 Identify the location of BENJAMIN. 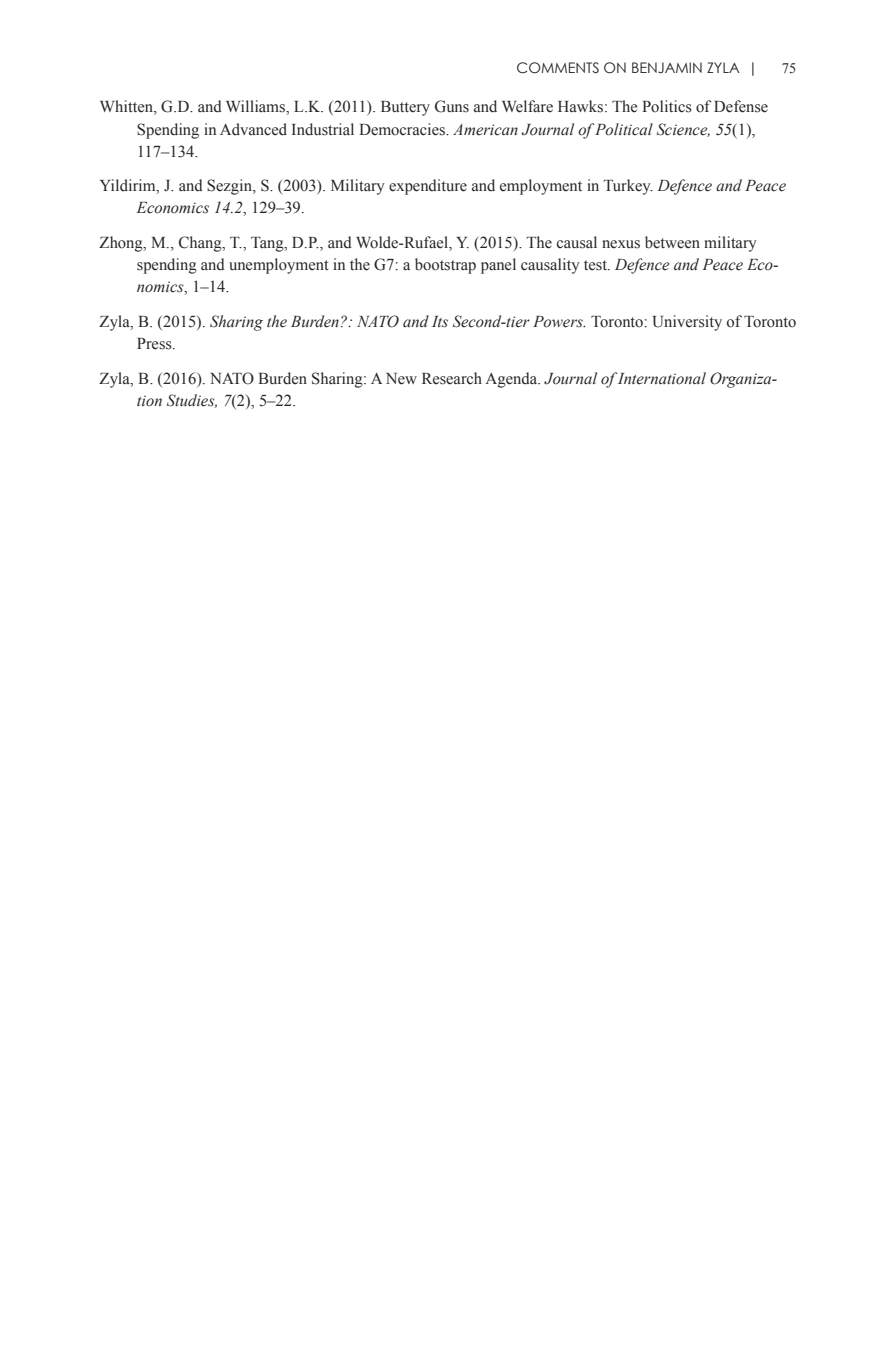
(667, 67).
